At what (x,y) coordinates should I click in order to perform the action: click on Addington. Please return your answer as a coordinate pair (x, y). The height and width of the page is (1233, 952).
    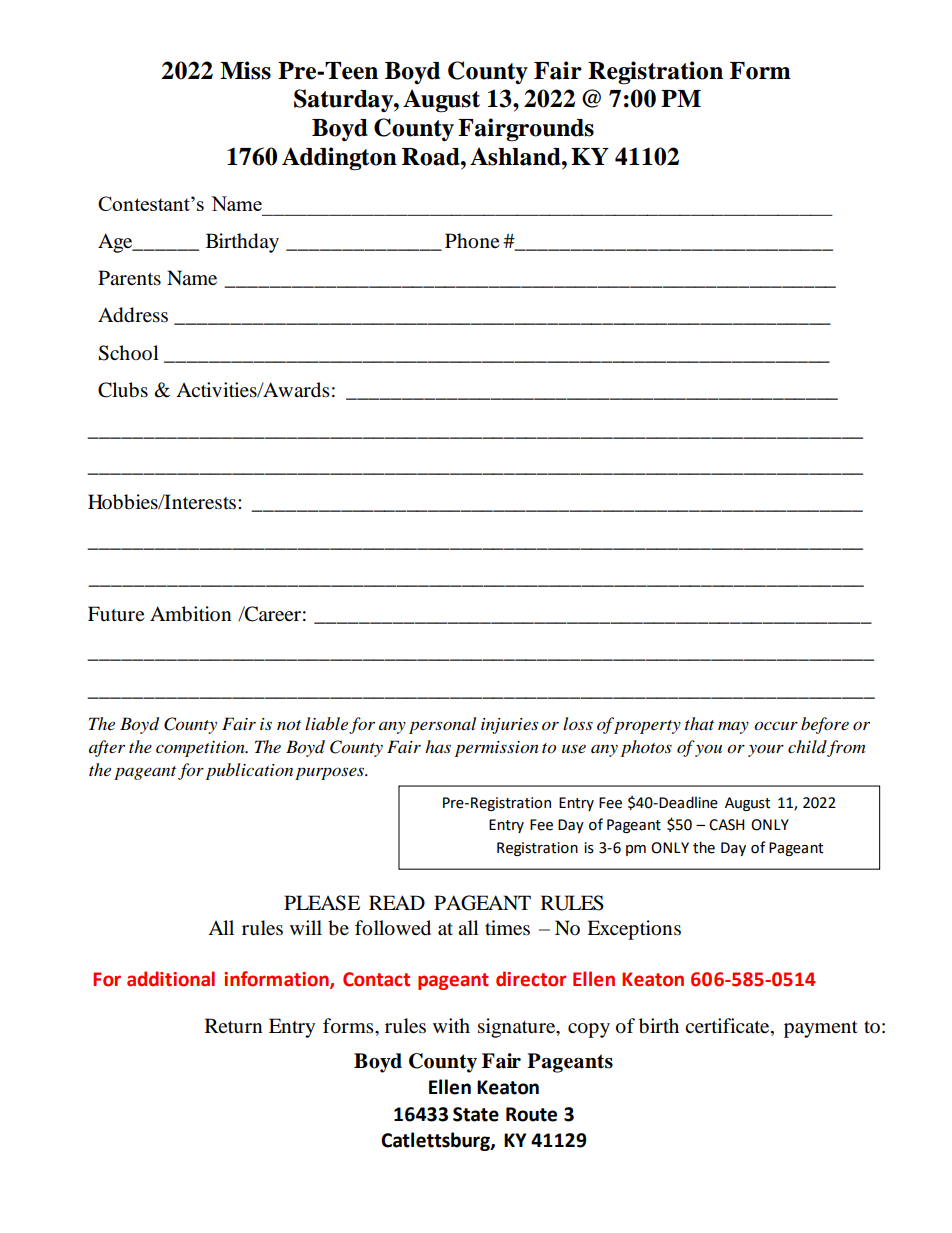
    Looking at the image, I should click on (339, 159).
